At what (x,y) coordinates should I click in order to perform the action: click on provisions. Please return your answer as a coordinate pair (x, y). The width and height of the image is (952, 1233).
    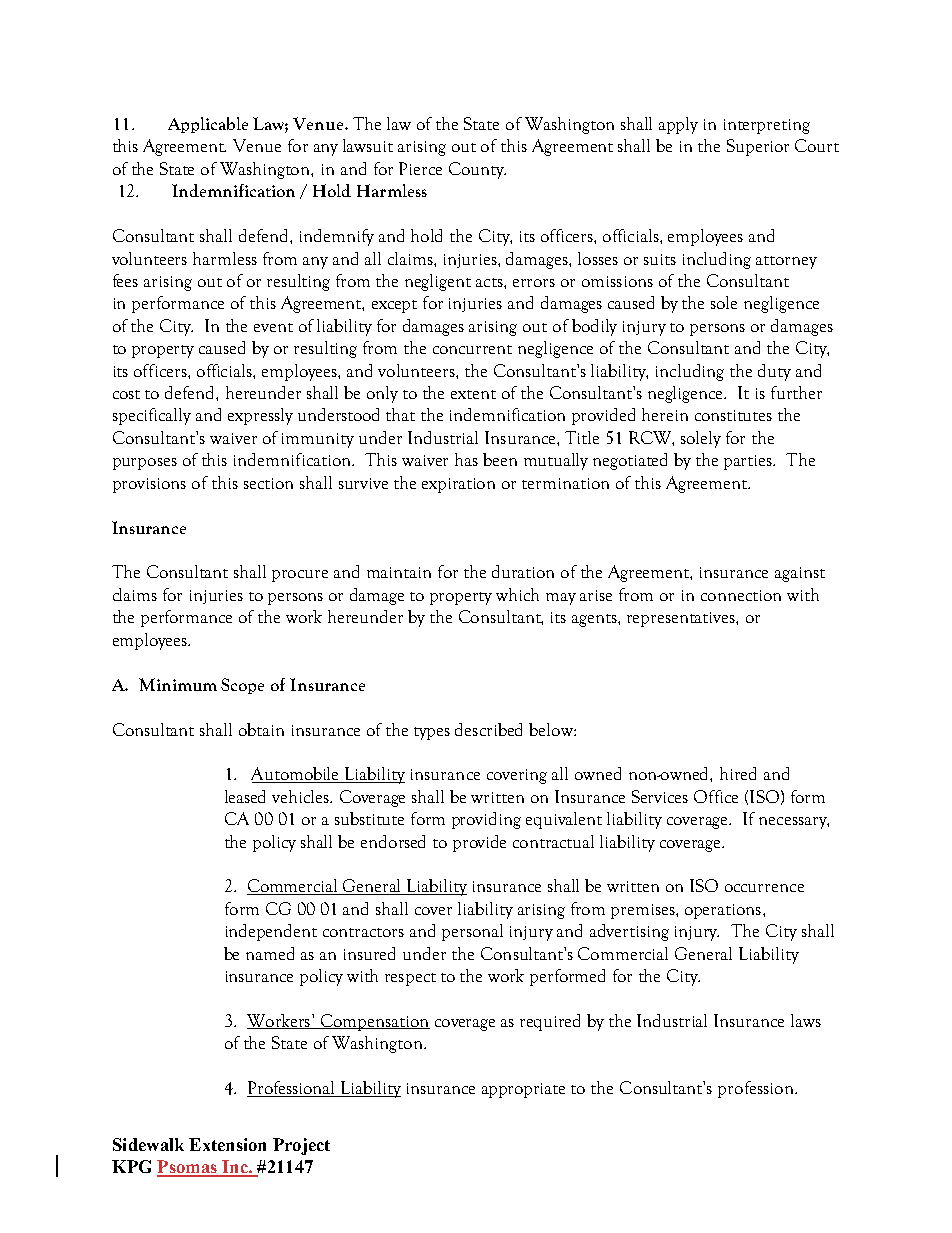
    Looking at the image, I should click on (149, 485).
